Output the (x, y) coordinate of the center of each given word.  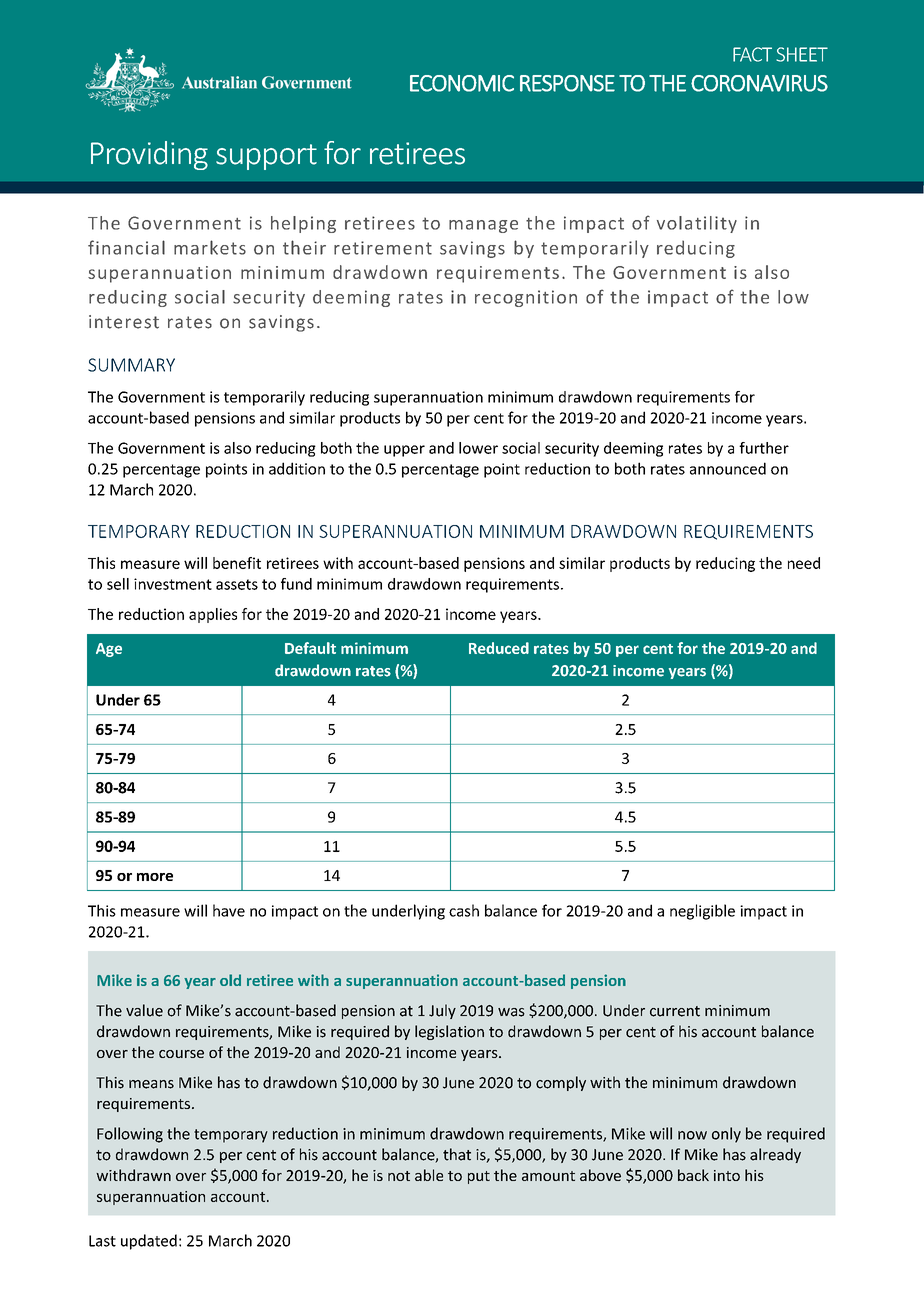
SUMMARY (131, 365)
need (804, 563)
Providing (149, 155)
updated (149, 1242)
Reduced (499, 648)
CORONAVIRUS (759, 83)
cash (464, 910)
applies (213, 615)
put (479, 1177)
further (764, 448)
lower (478, 448)
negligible (702, 912)
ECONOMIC (462, 83)
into (727, 1175)
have (229, 910)
